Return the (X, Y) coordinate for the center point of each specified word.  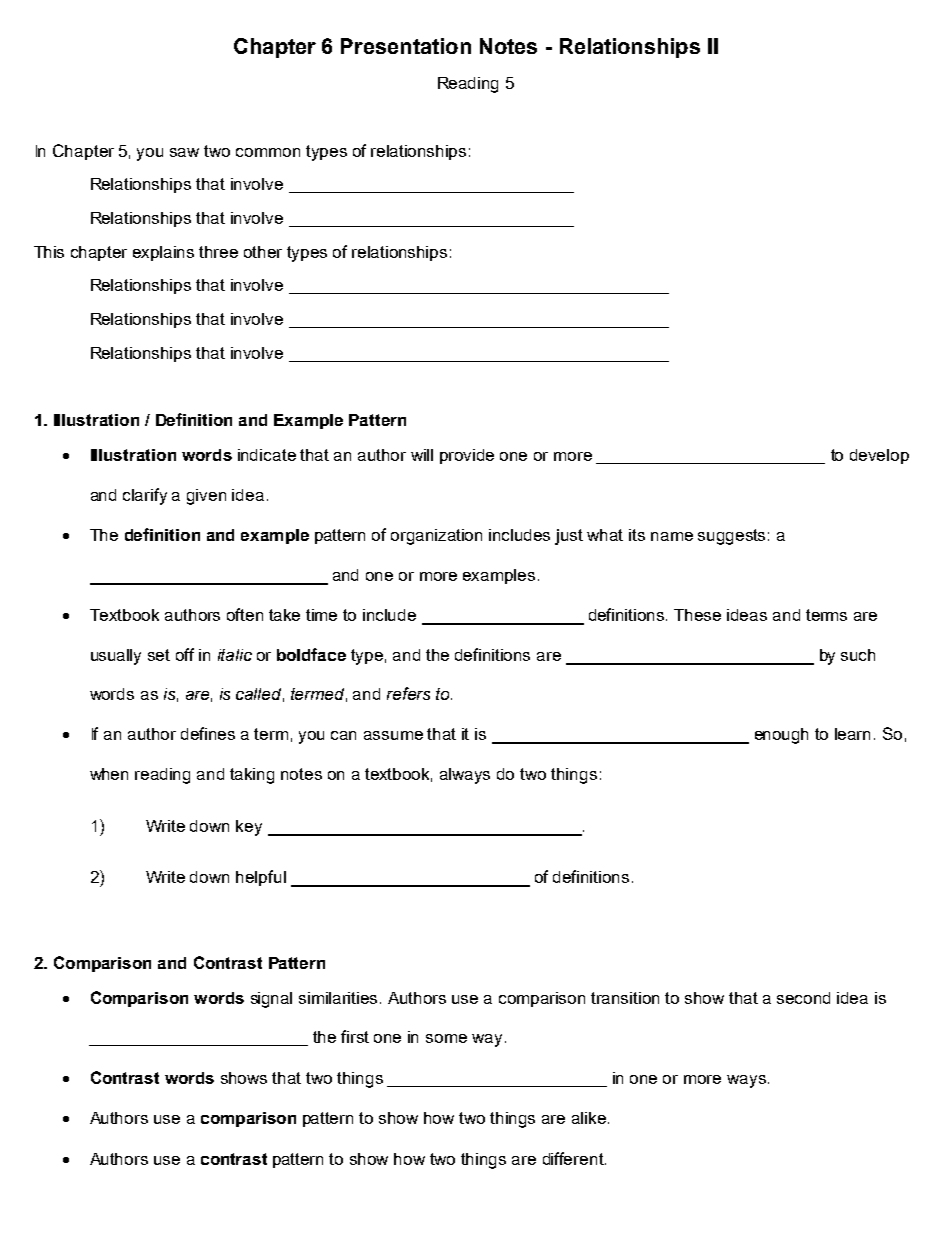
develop (879, 456)
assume (393, 735)
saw (184, 152)
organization (436, 537)
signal (271, 1000)
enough (781, 736)
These (697, 615)
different (574, 1158)
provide (467, 456)
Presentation (406, 46)
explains (163, 253)
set (159, 655)
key (249, 828)
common (268, 152)
